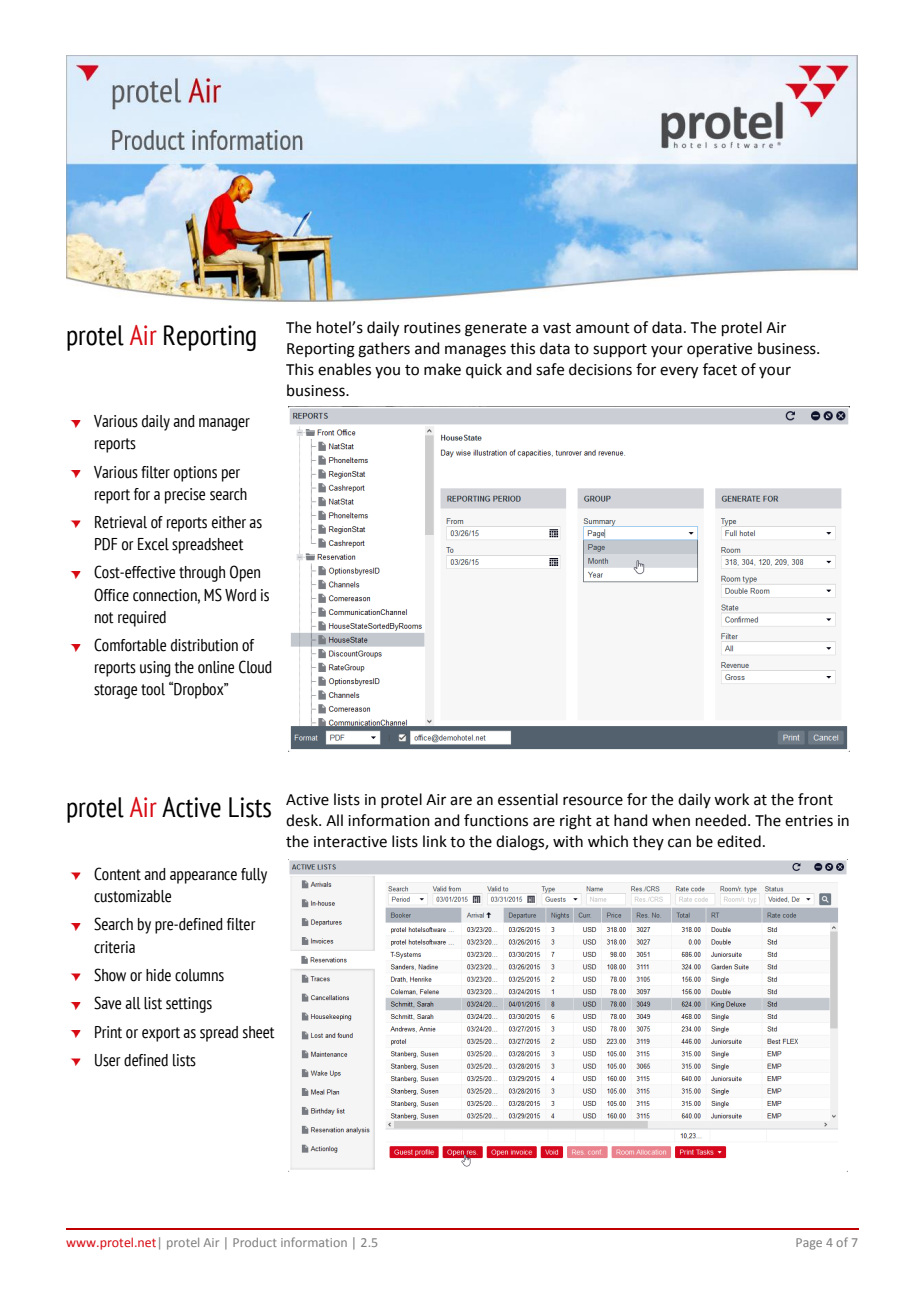  What do you see at coordinates (435, 841) in the document?
I see `link` at bounding box center [435, 841].
